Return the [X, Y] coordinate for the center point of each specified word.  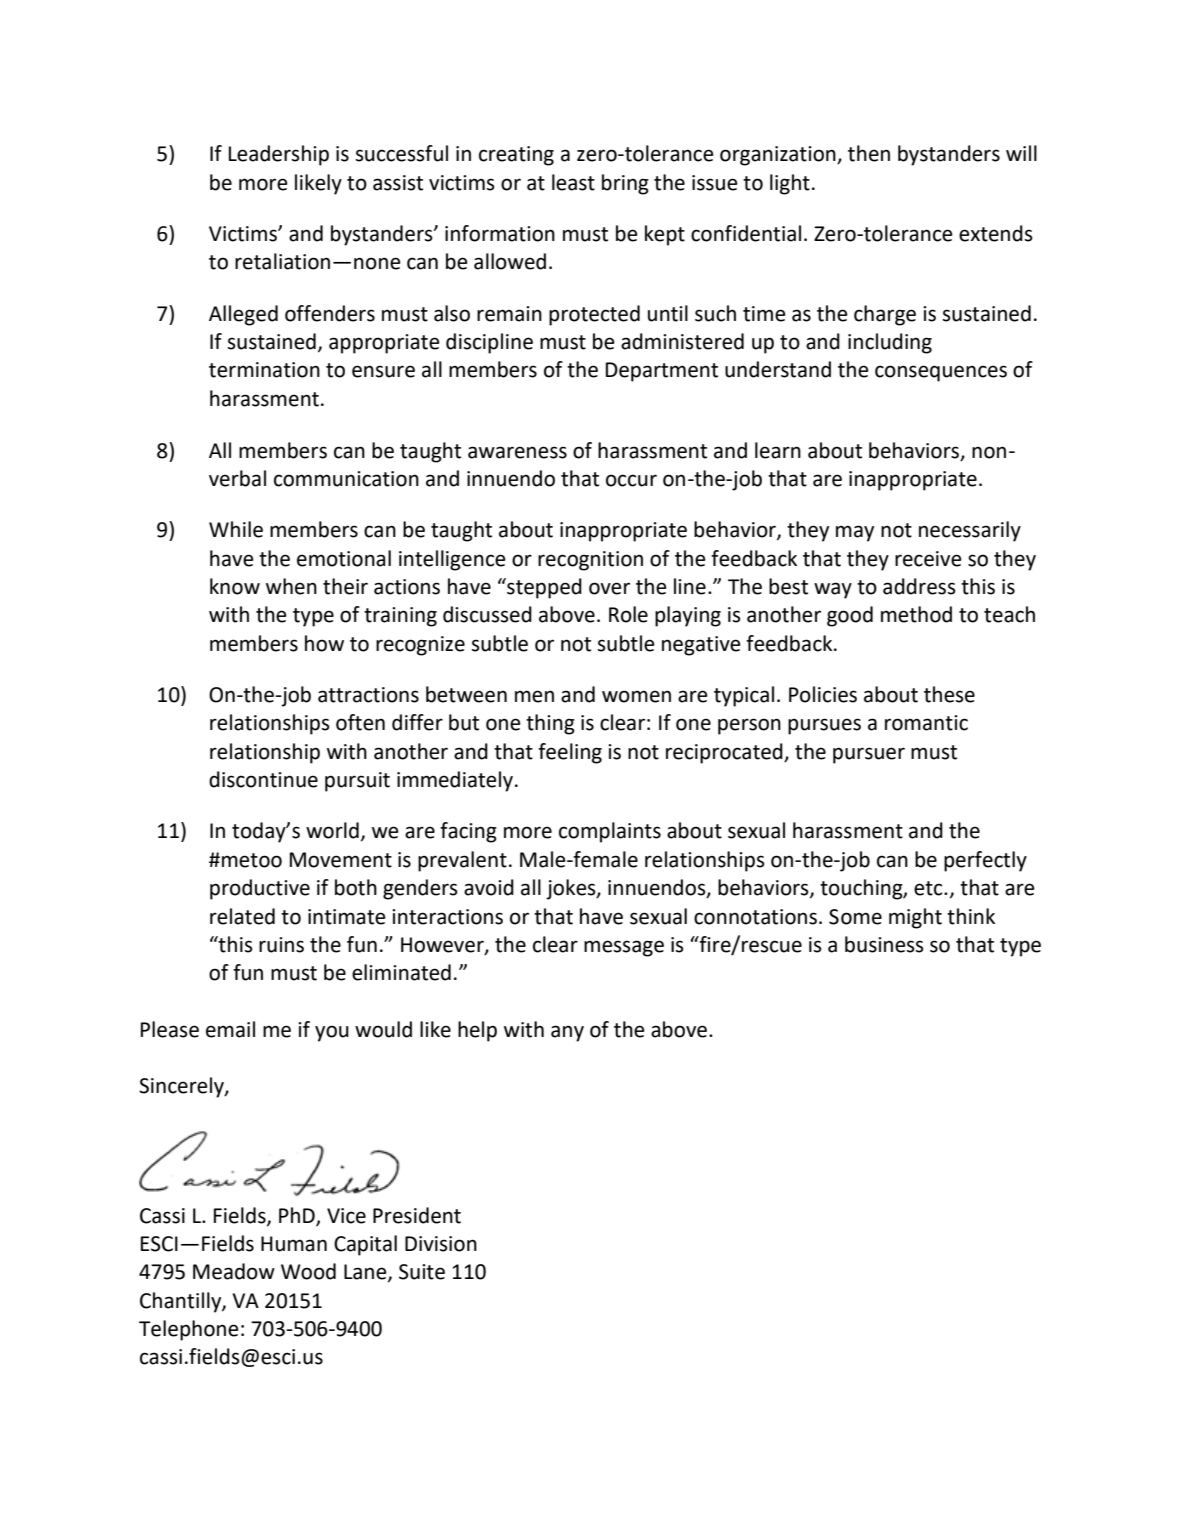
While [236, 529]
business [884, 944]
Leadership [279, 155]
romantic [926, 723]
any [567, 1033]
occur [631, 480]
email [230, 1029]
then [869, 153]
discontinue [263, 779]
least [573, 182]
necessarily [970, 531]
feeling [570, 753]
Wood [308, 1271]
